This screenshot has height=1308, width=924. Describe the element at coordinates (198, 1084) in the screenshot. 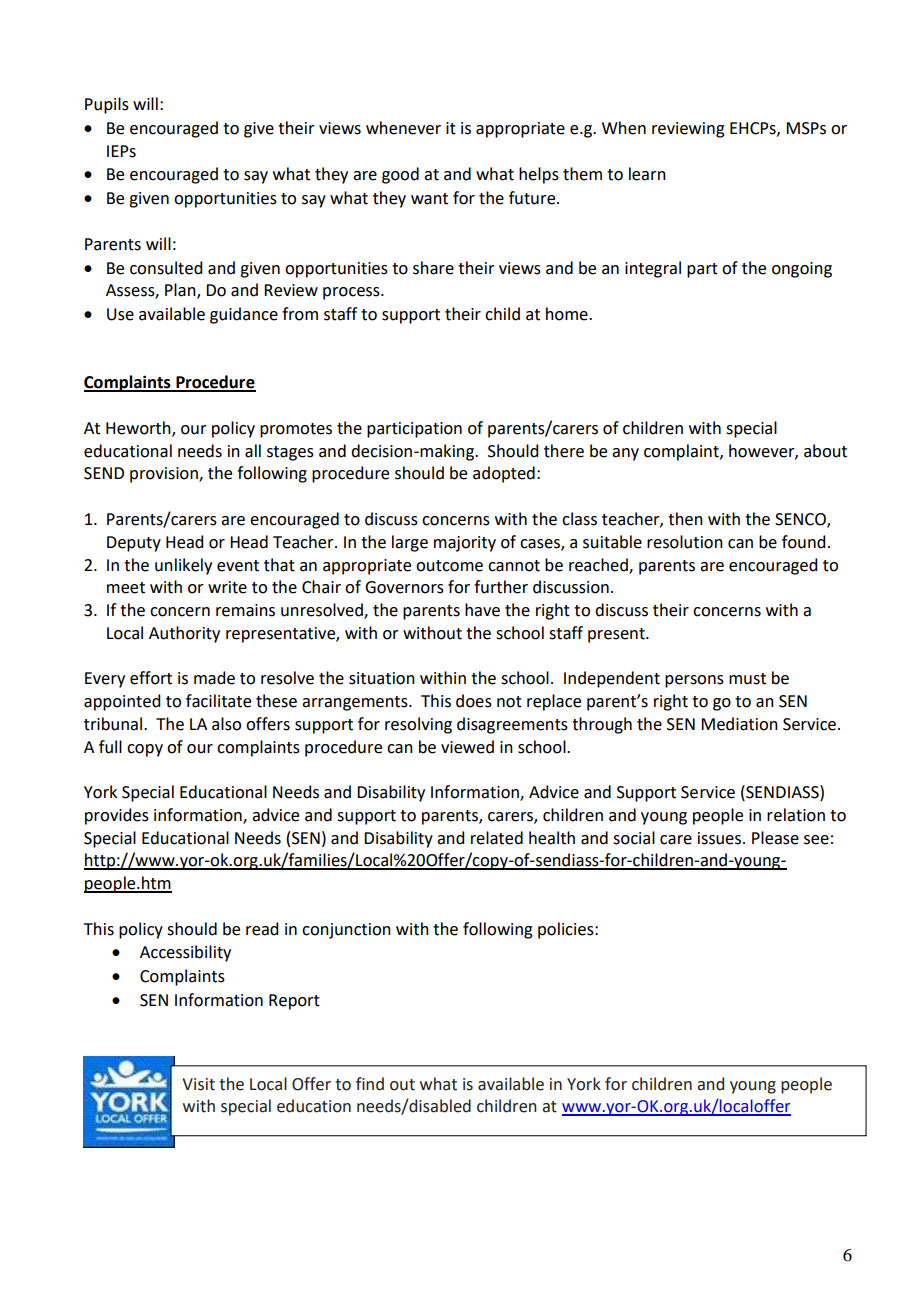

I see `Visit` at that location.
